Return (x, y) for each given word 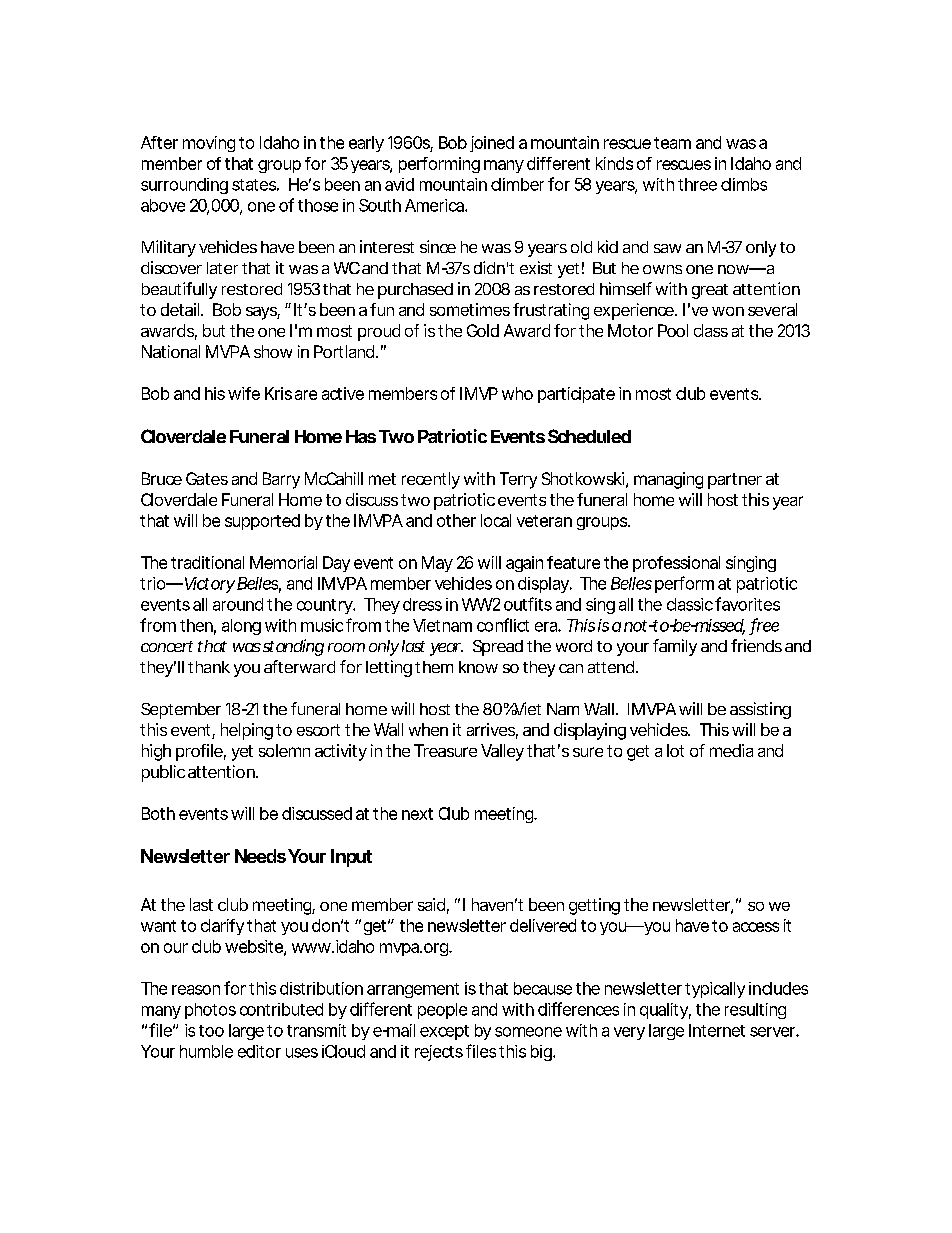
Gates (207, 478)
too (211, 1031)
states (255, 185)
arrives (492, 731)
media (731, 750)
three (697, 184)
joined (492, 144)
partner (735, 481)
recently (431, 480)
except (444, 1032)
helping (247, 731)
